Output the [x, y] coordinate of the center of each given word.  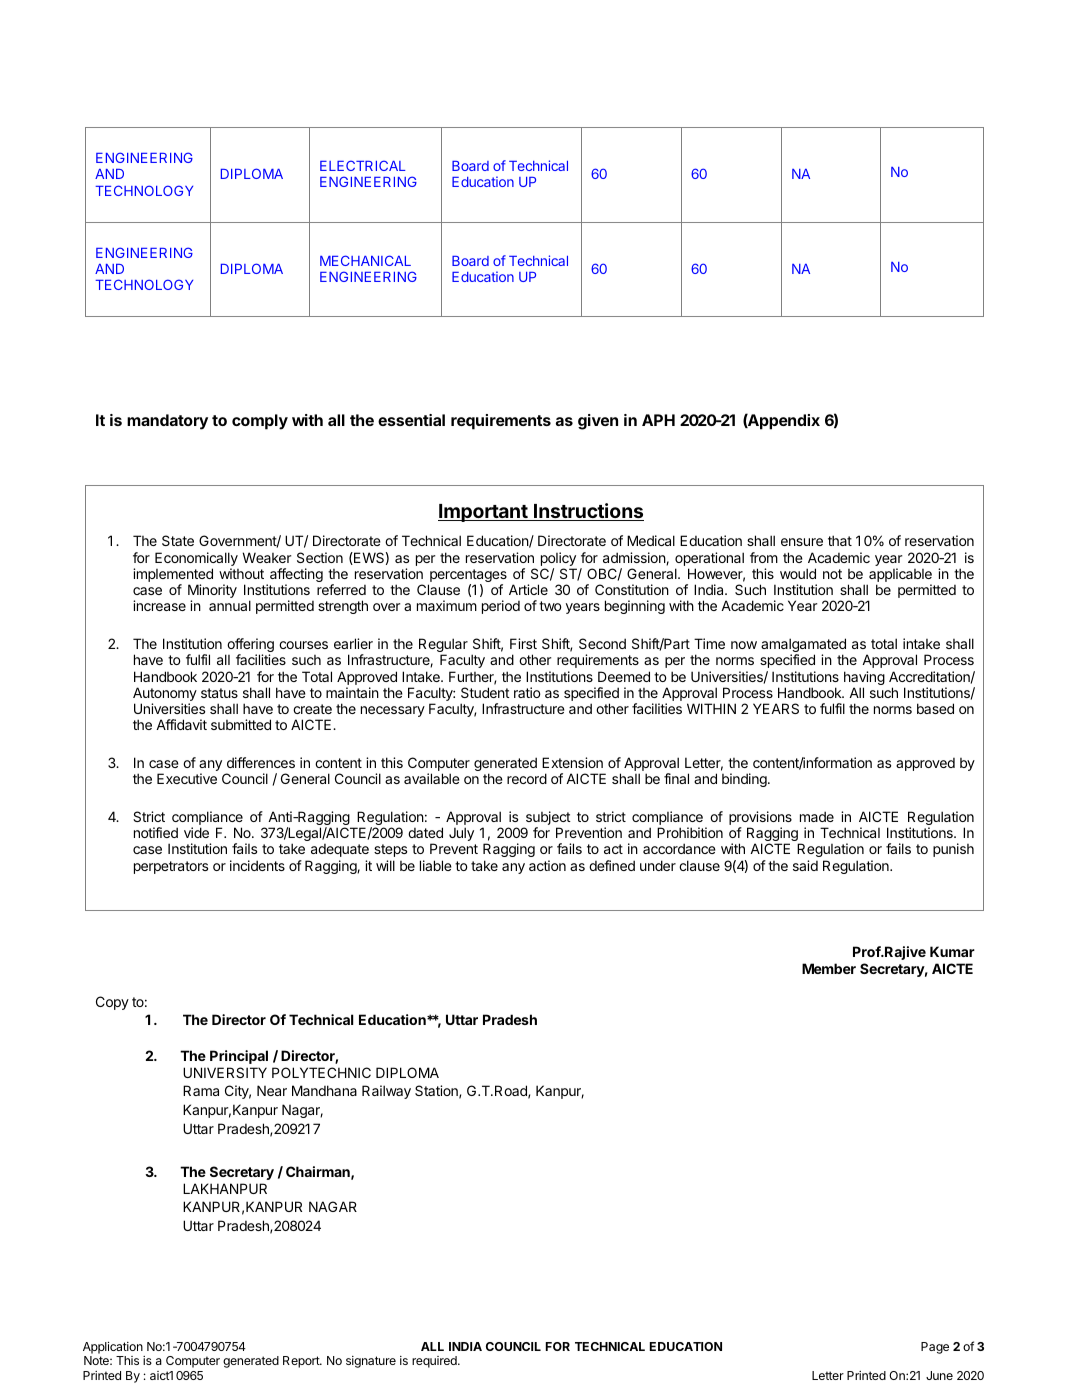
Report [302, 1362]
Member [829, 968]
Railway [386, 1092]
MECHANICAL [365, 260]
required [435, 1362]
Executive [187, 778]
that [840, 540]
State [178, 540]
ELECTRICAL [363, 165]
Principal [239, 1057]
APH [658, 420]
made [817, 816]
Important [484, 513]
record [527, 778]
